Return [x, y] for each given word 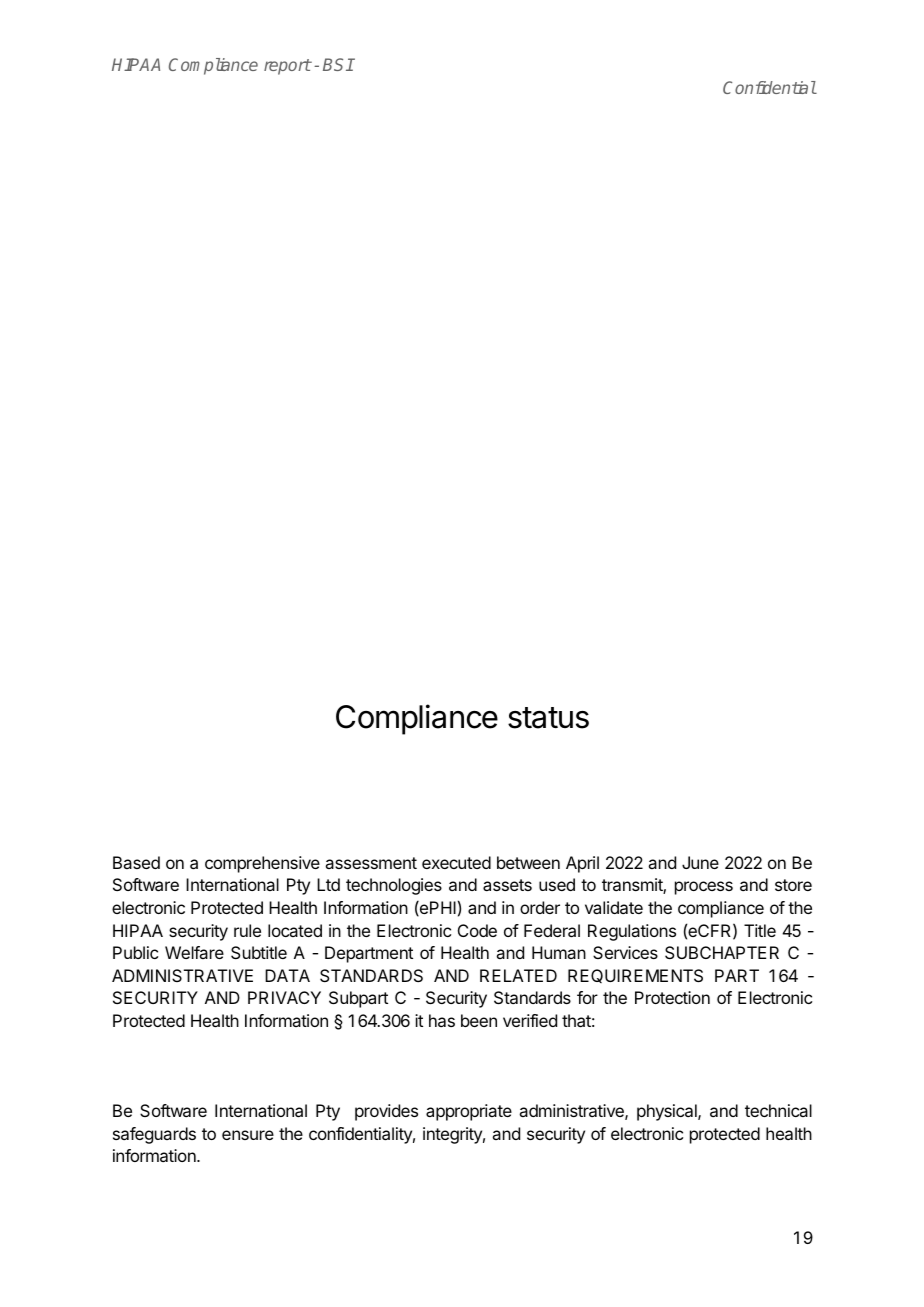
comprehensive [262, 864]
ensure [248, 1135]
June [700, 862]
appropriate [469, 1112]
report [287, 67]
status [548, 718]
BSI [338, 64]
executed [456, 862]
